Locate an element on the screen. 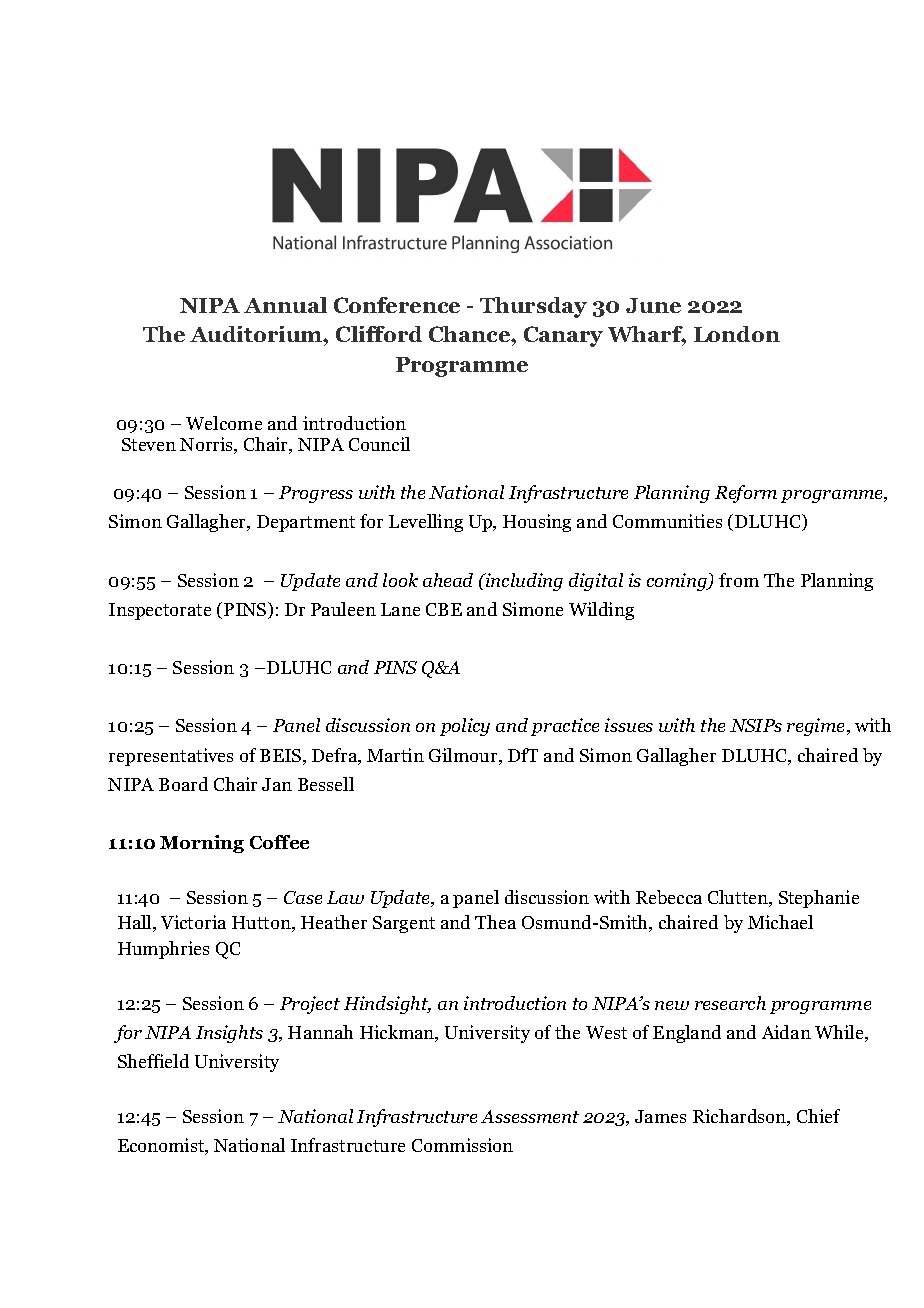  James is located at coordinates (660, 1116).
